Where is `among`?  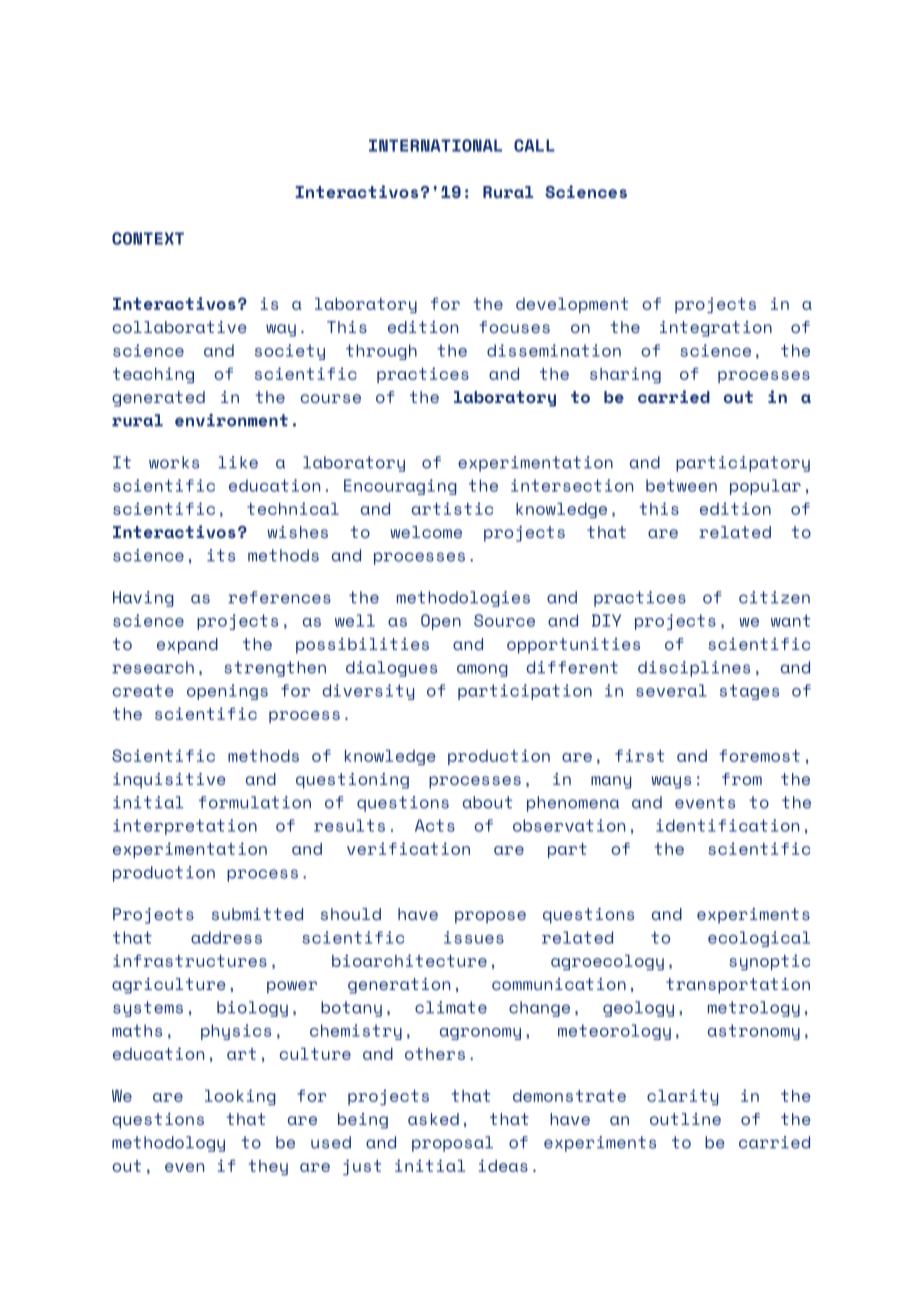
among is located at coordinates (482, 670).
